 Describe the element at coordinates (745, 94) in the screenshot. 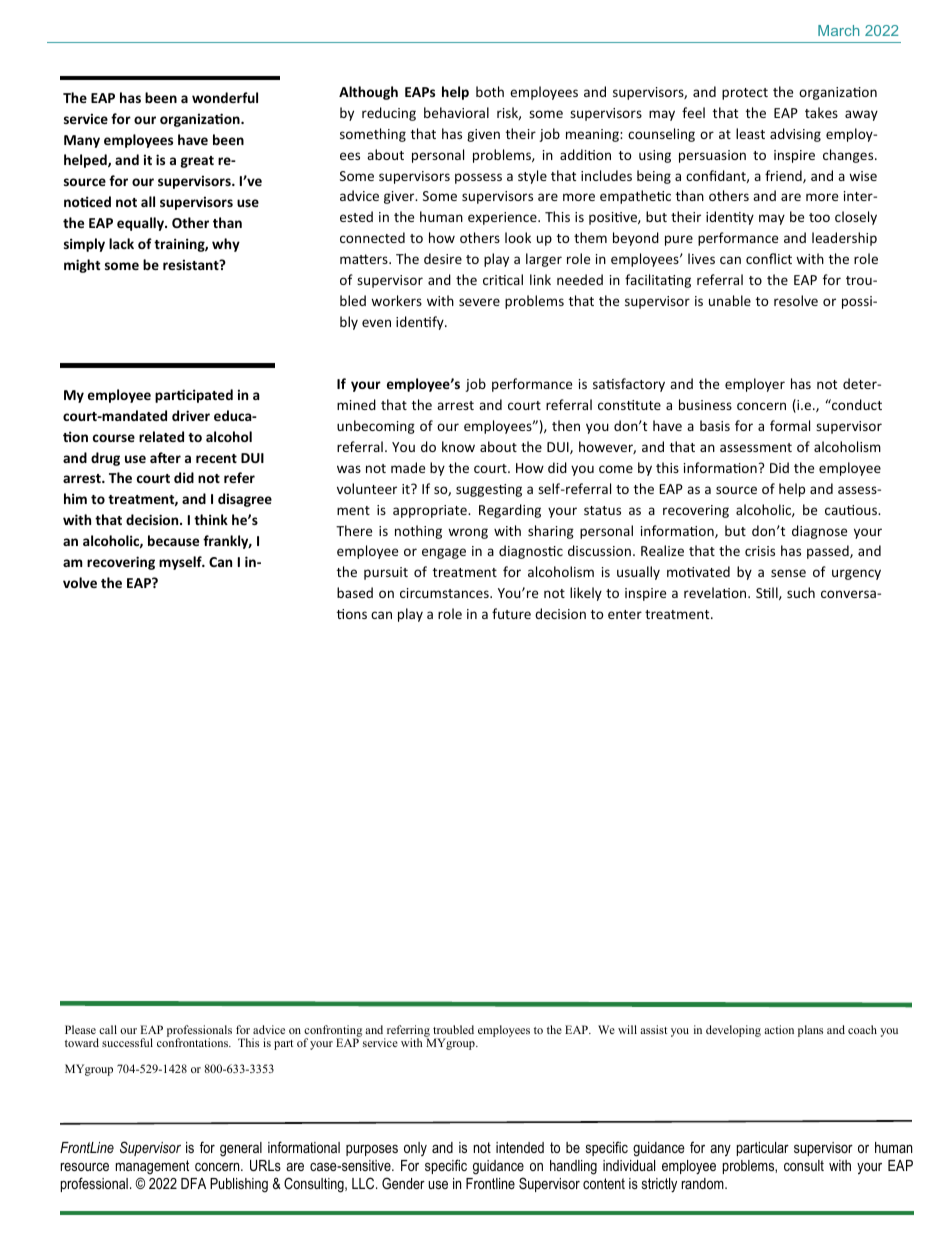

I see `protect` at that location.
